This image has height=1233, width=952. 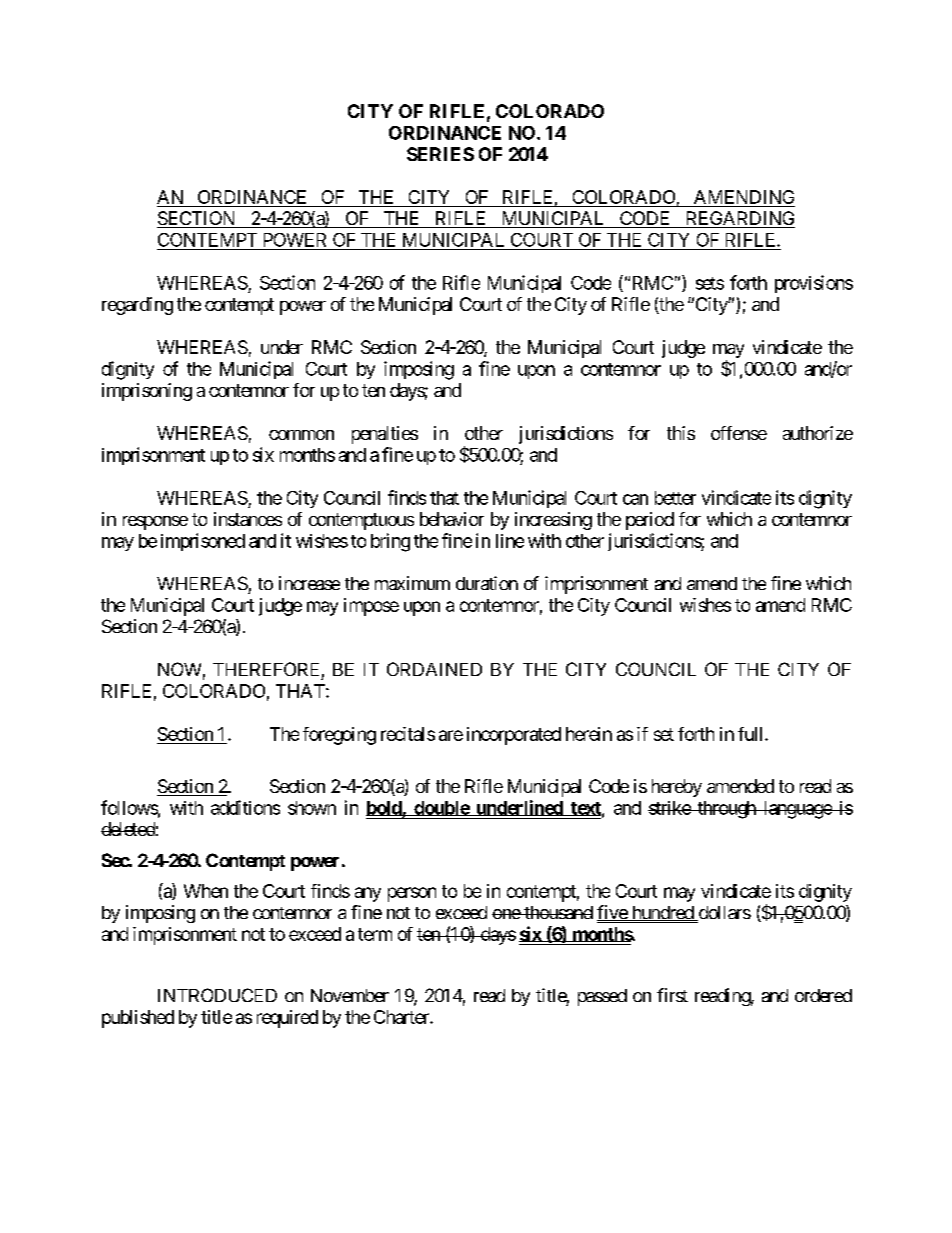 I want to click on period, so click(x=650, y=521).
